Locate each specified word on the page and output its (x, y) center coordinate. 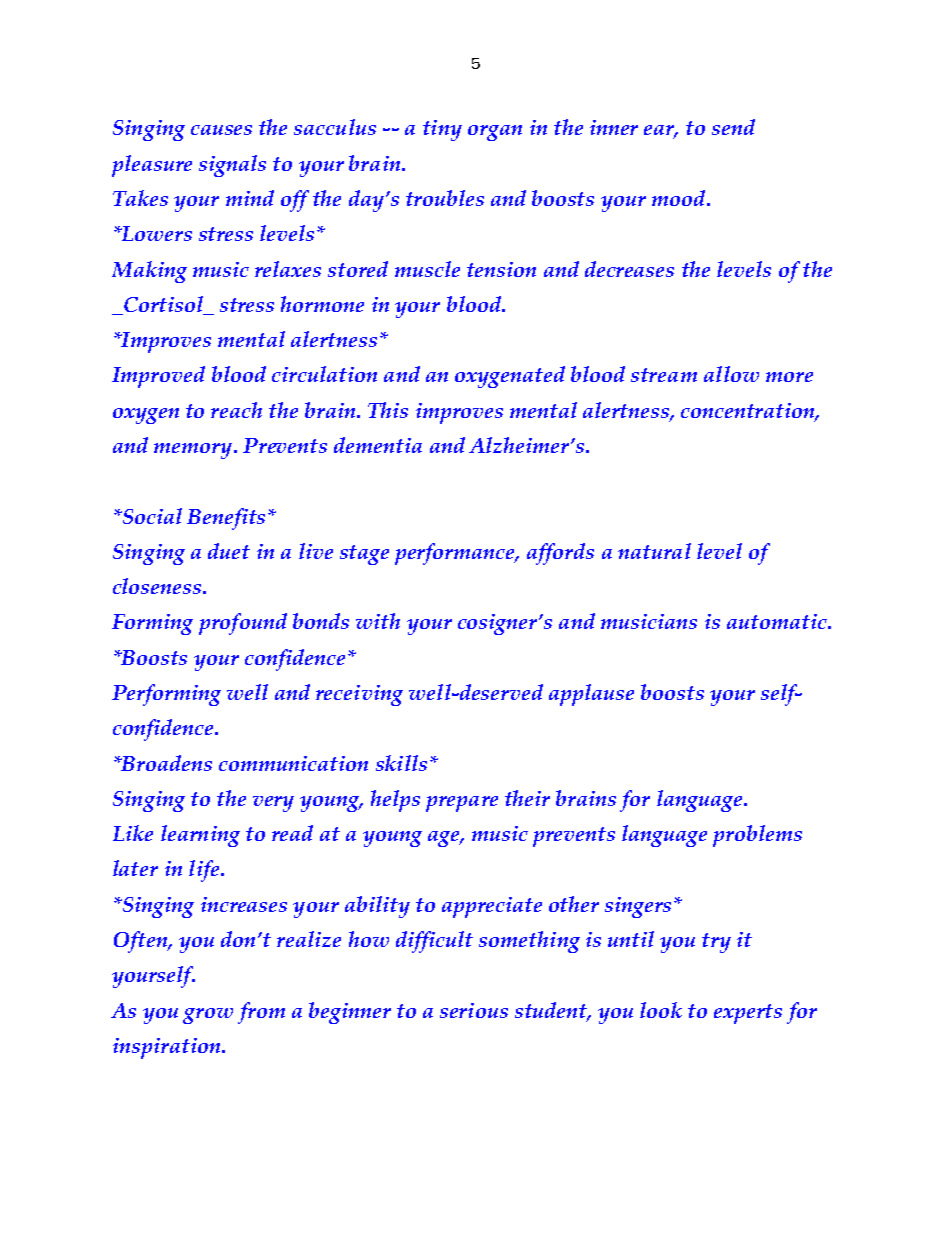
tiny (442, 130)
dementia (378, 445)
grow (208, 1016)
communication (293, 763)
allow (731, 374)
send (733, 127)
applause (591, 695)
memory (194, 451)
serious (474, 1010)
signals (232, 166)
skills (401, 763)
